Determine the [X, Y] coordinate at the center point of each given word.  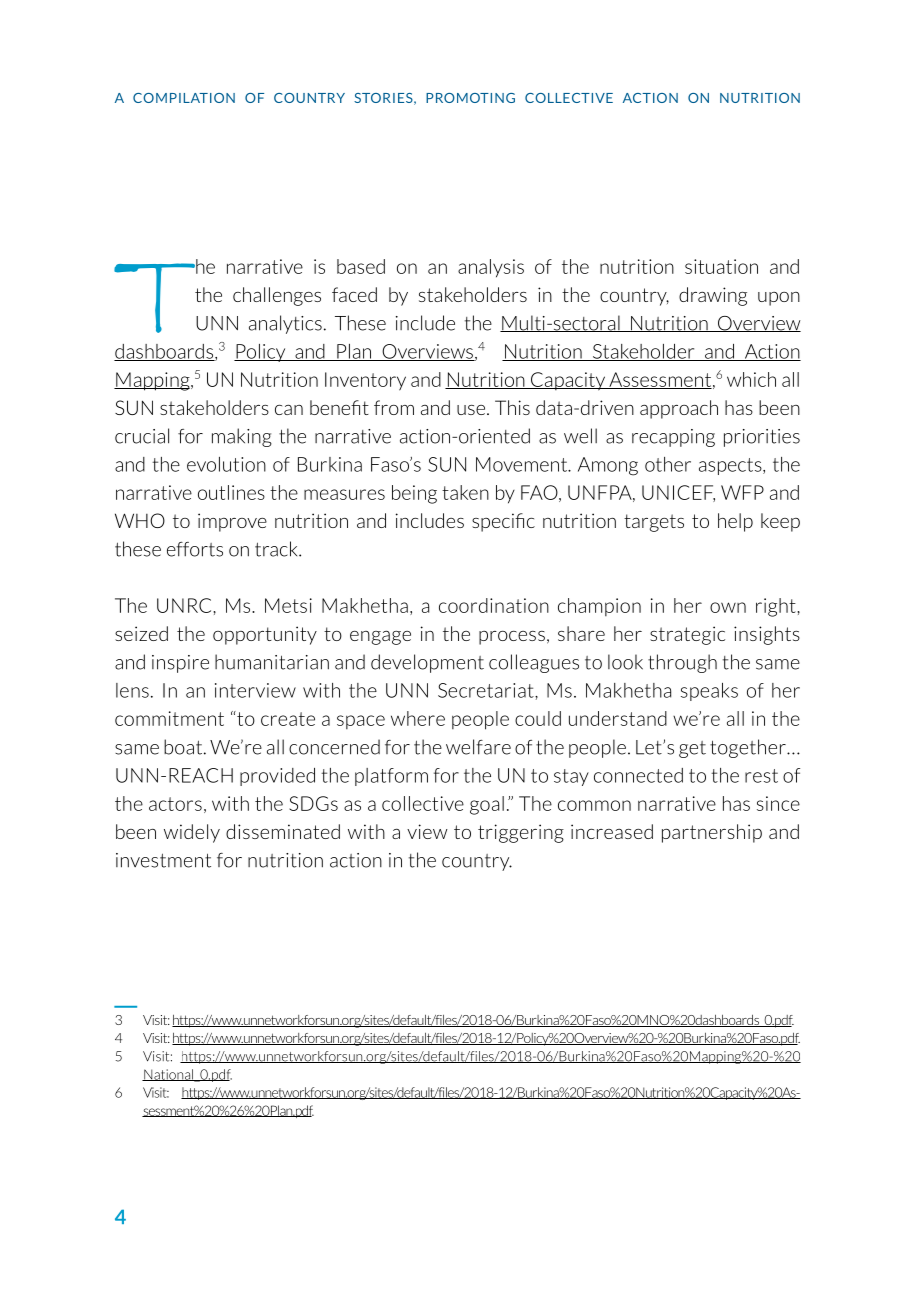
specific [503, 522]
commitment [169, 718]
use [472, 410]
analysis [491, 268]
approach [679, 409]
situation [721, 266]
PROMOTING [470, 98]
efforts [195, 549]
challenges [277, 296]
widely [192, 833]
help [735, 522]
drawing [713, 296]
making [242, 437]
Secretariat [487, 690]
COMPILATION [184, 98]
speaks [709, 692]
